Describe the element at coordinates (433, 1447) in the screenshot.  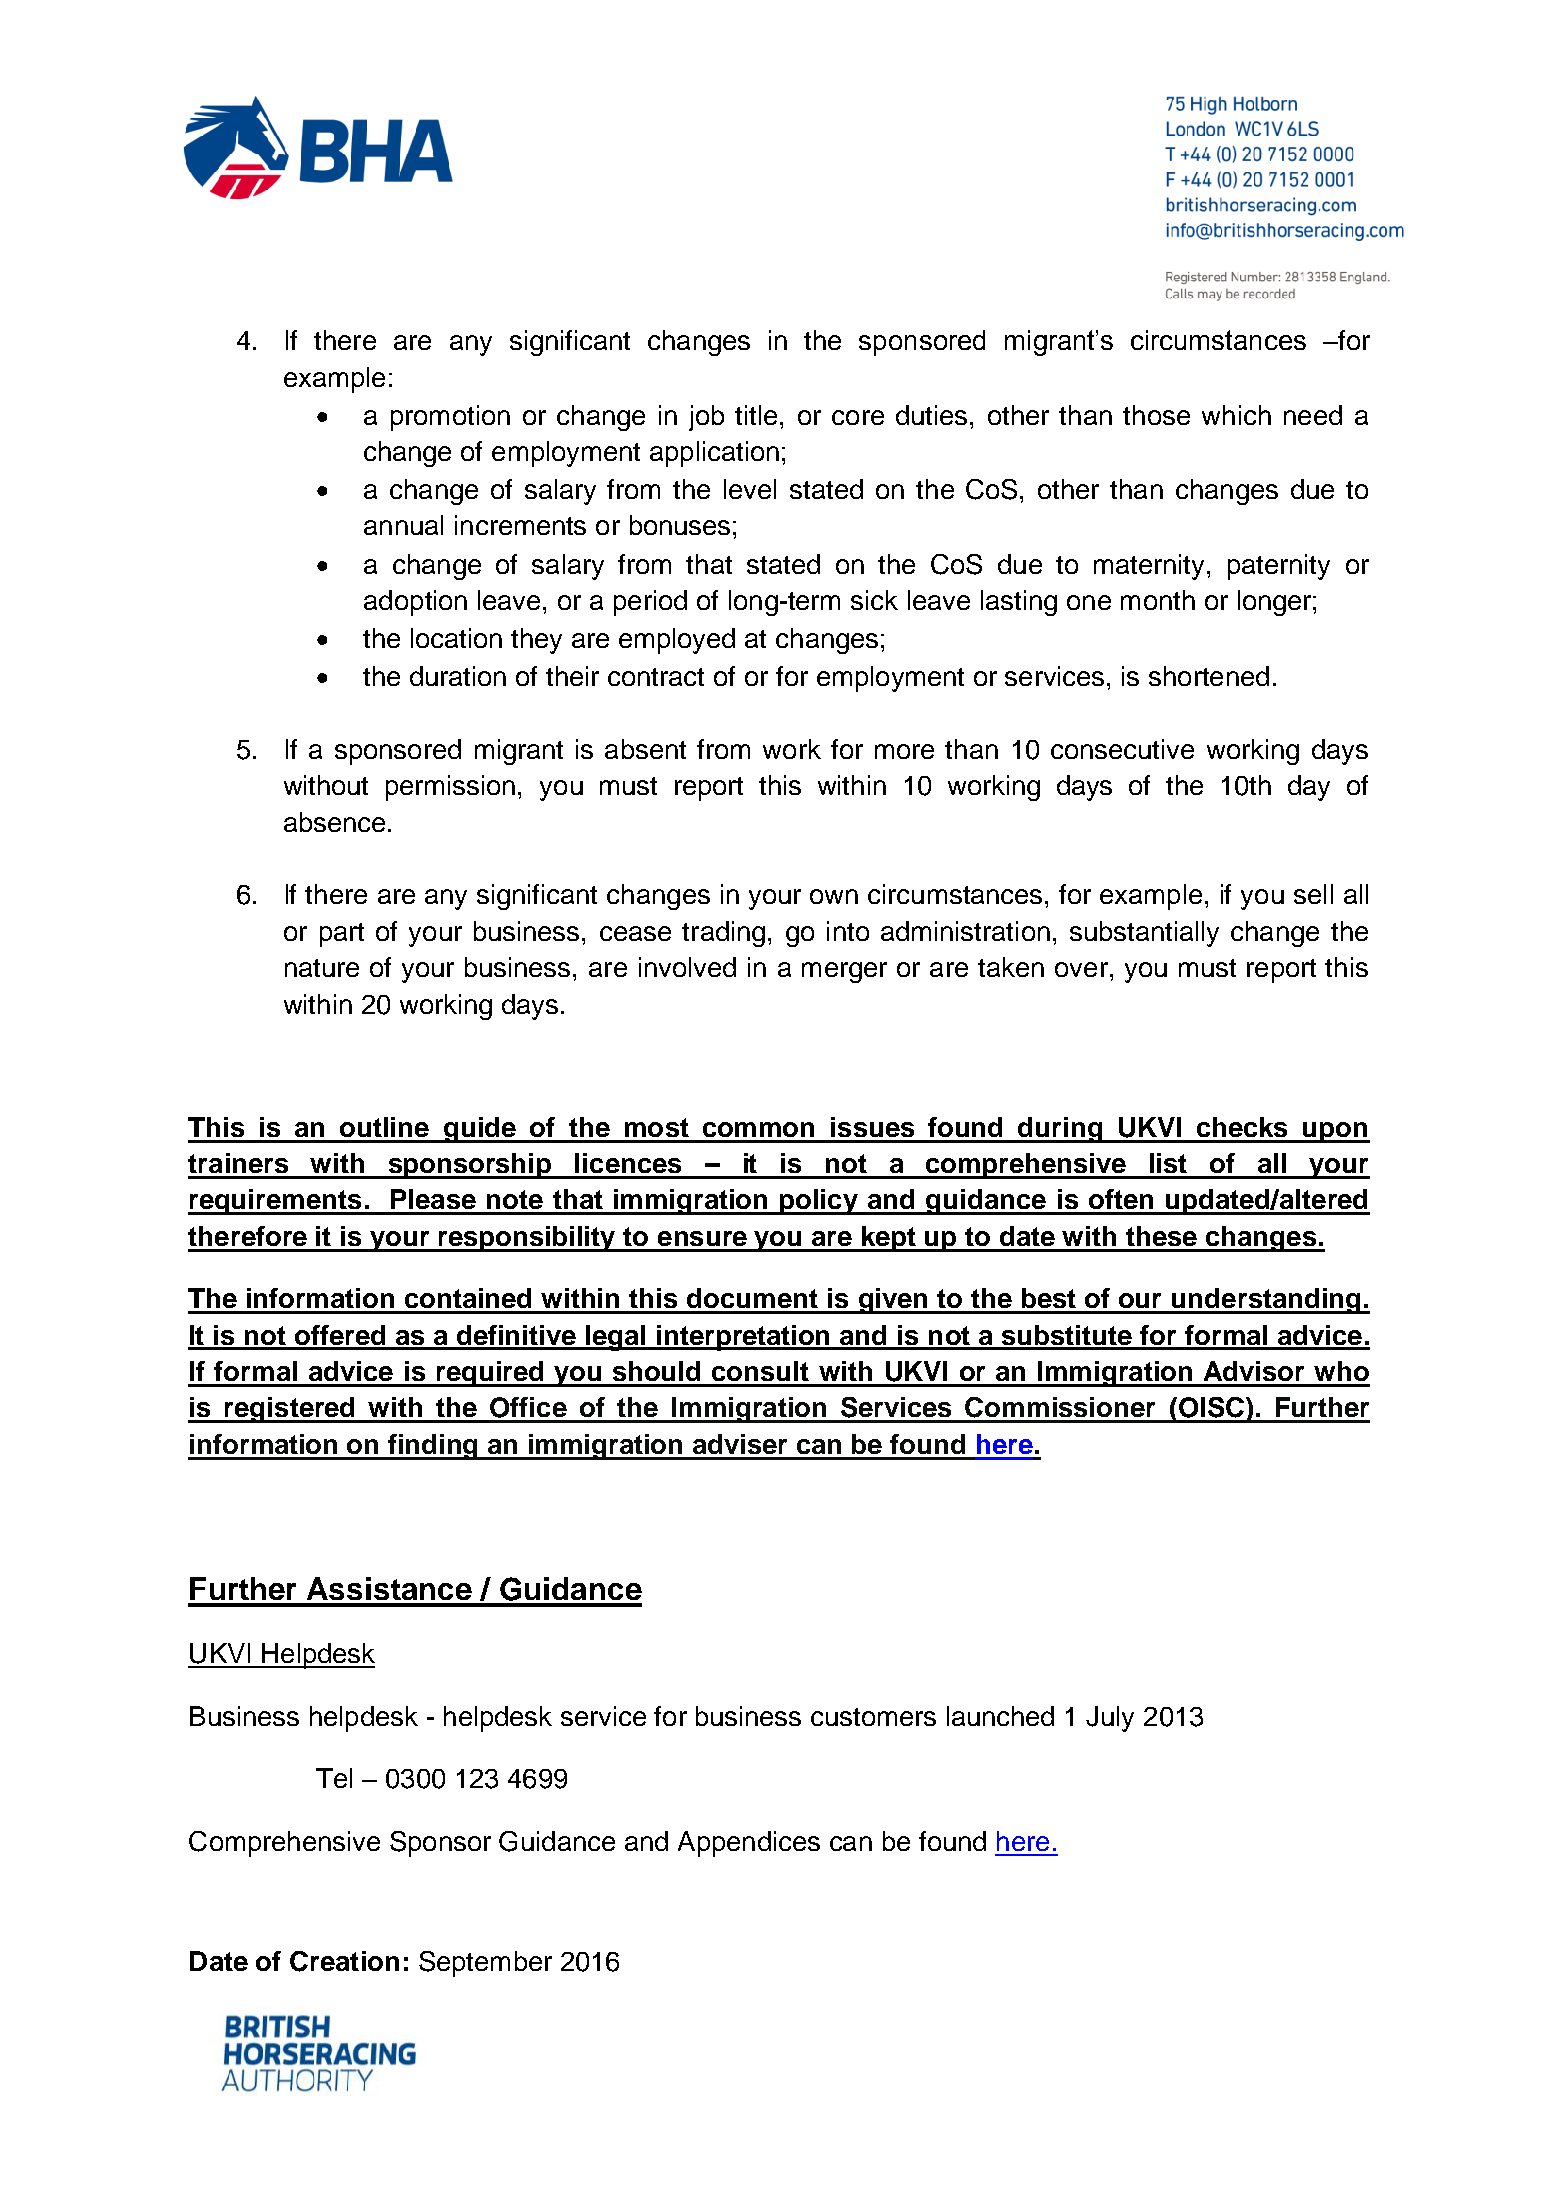
I see `finding` at that location.
